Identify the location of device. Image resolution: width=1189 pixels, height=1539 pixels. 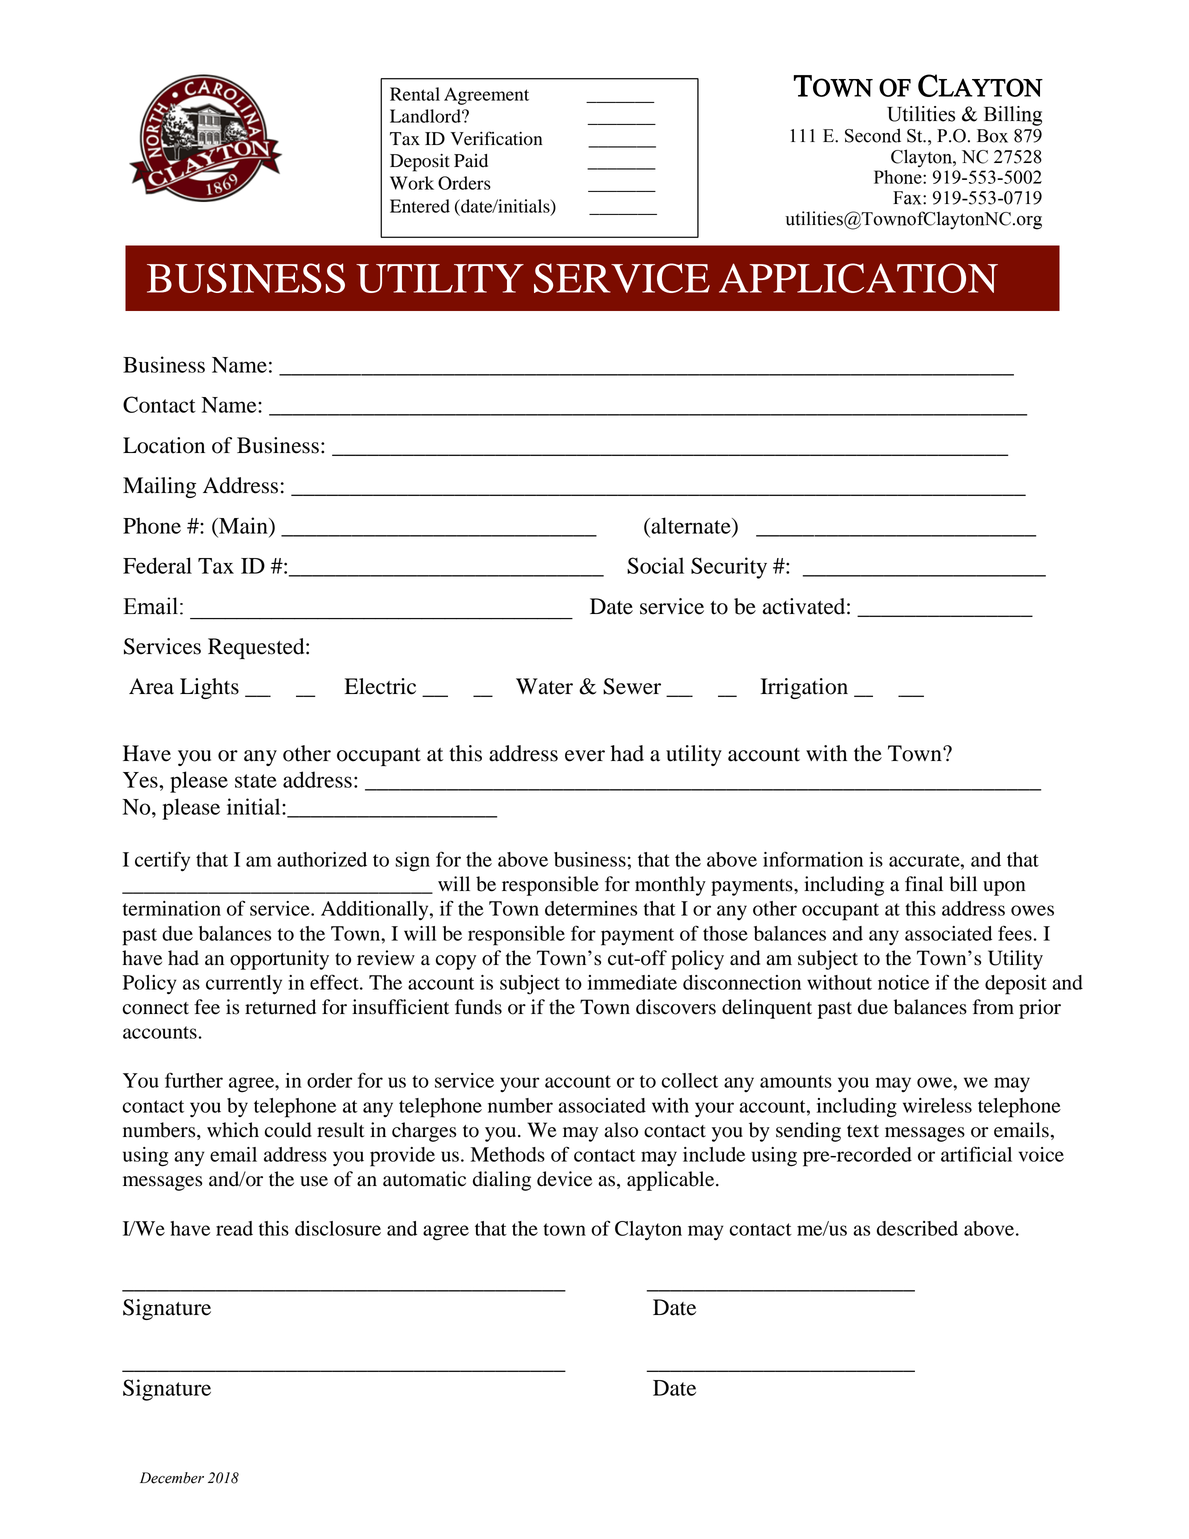
(564, 1179).
